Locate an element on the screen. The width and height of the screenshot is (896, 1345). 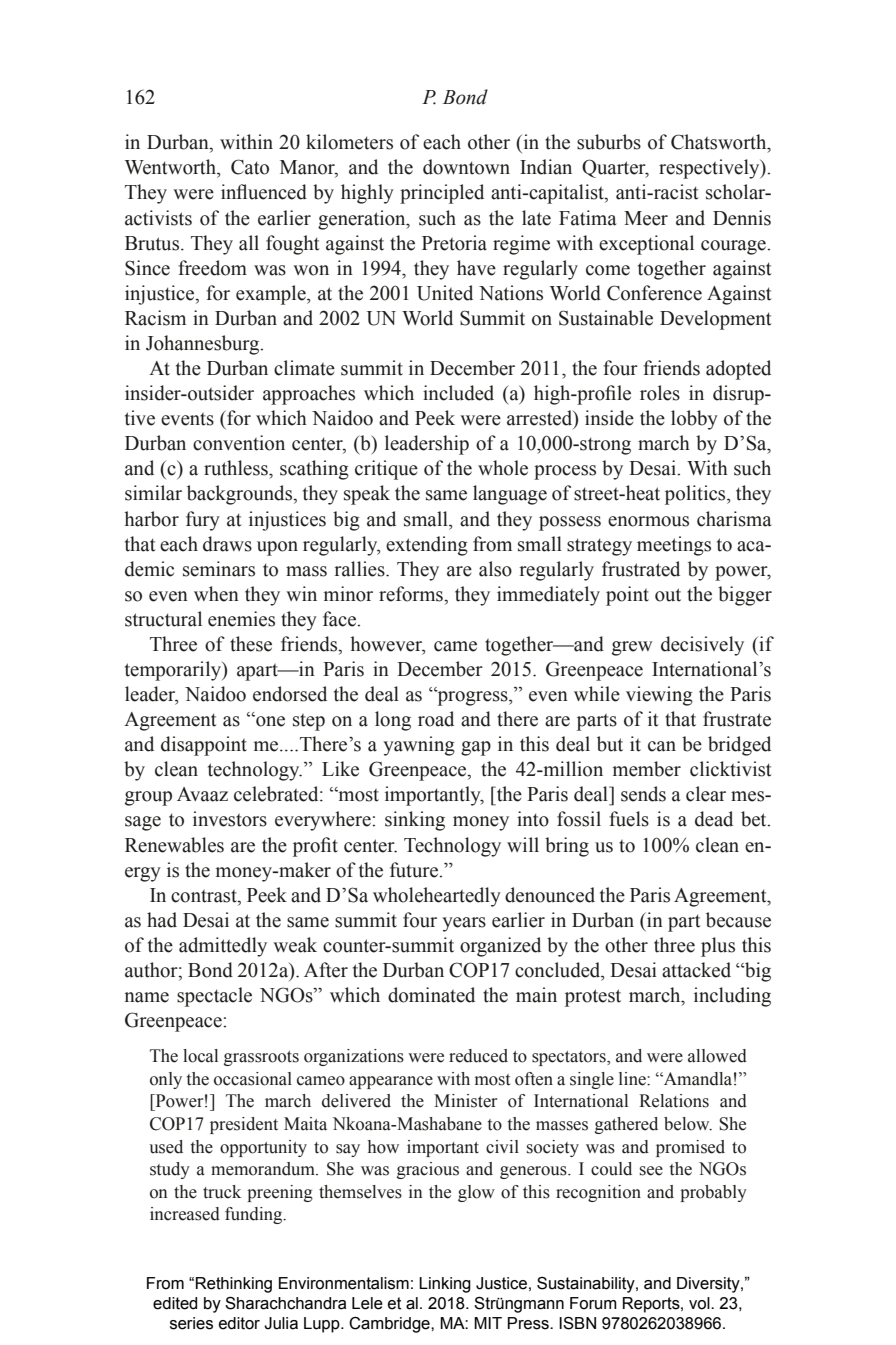
infl is located at coordinates (234, 191).
